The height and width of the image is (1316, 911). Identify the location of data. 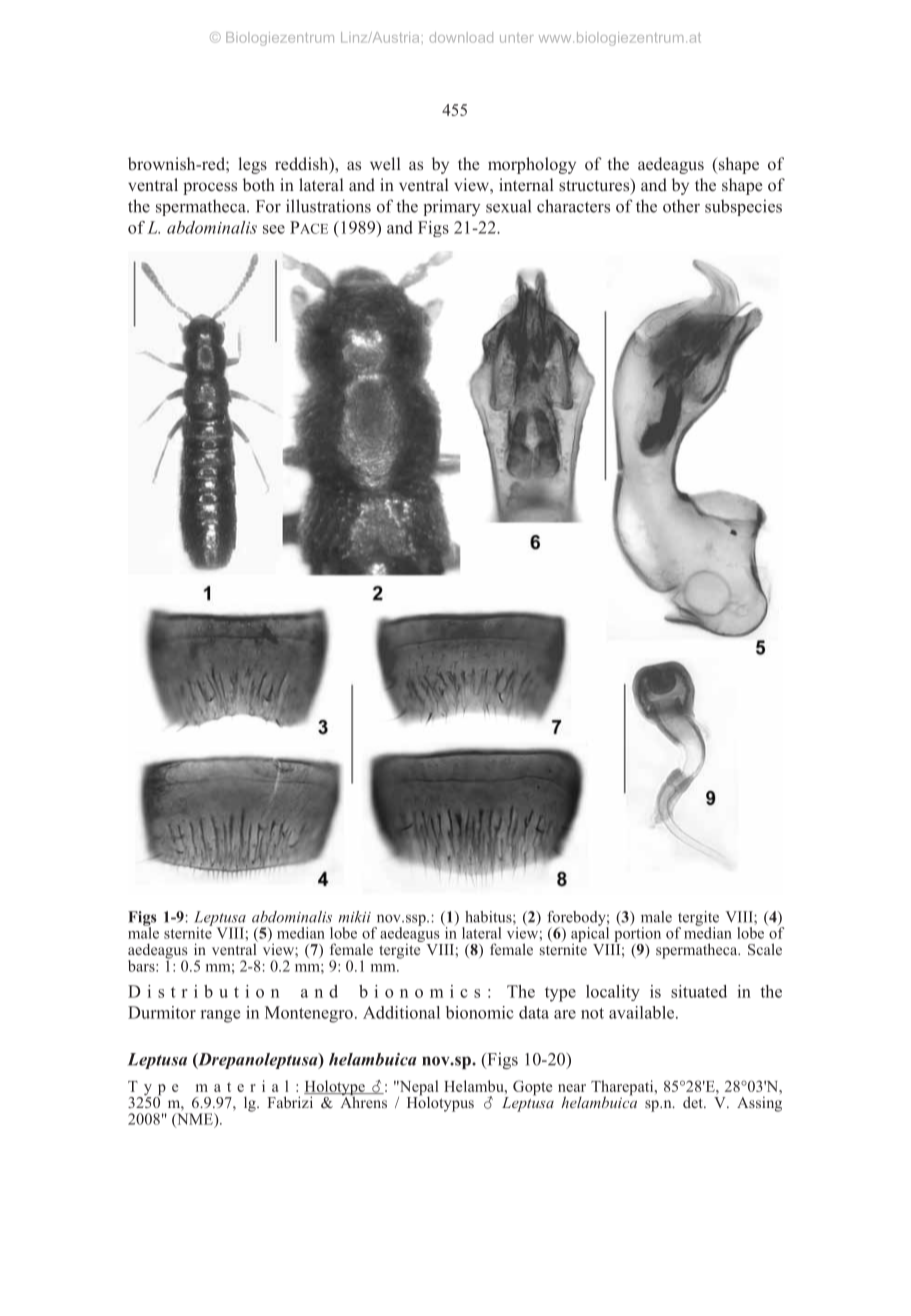
(534, 1012).
